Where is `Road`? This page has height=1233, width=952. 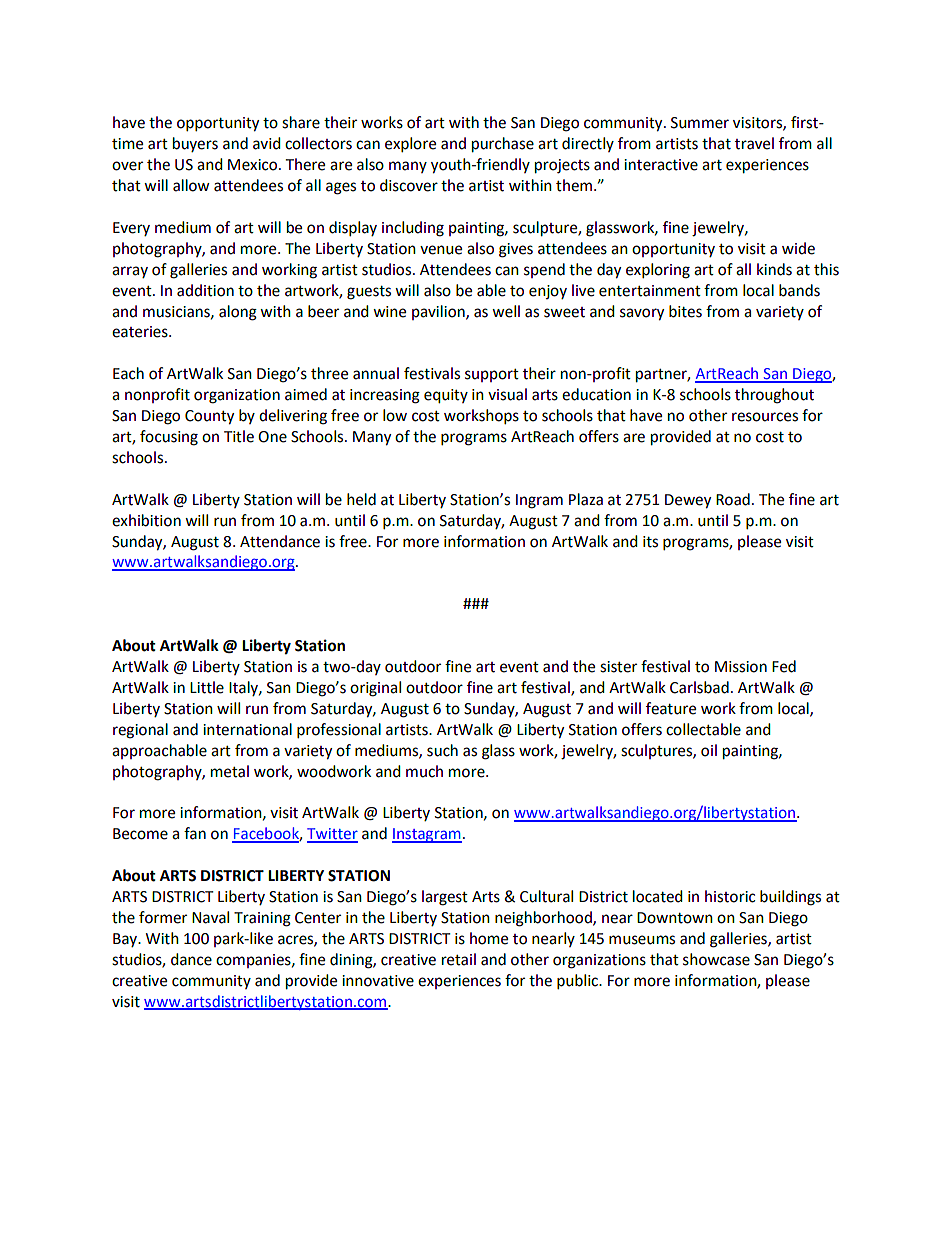 Road is located at coordinates (733, 499).
